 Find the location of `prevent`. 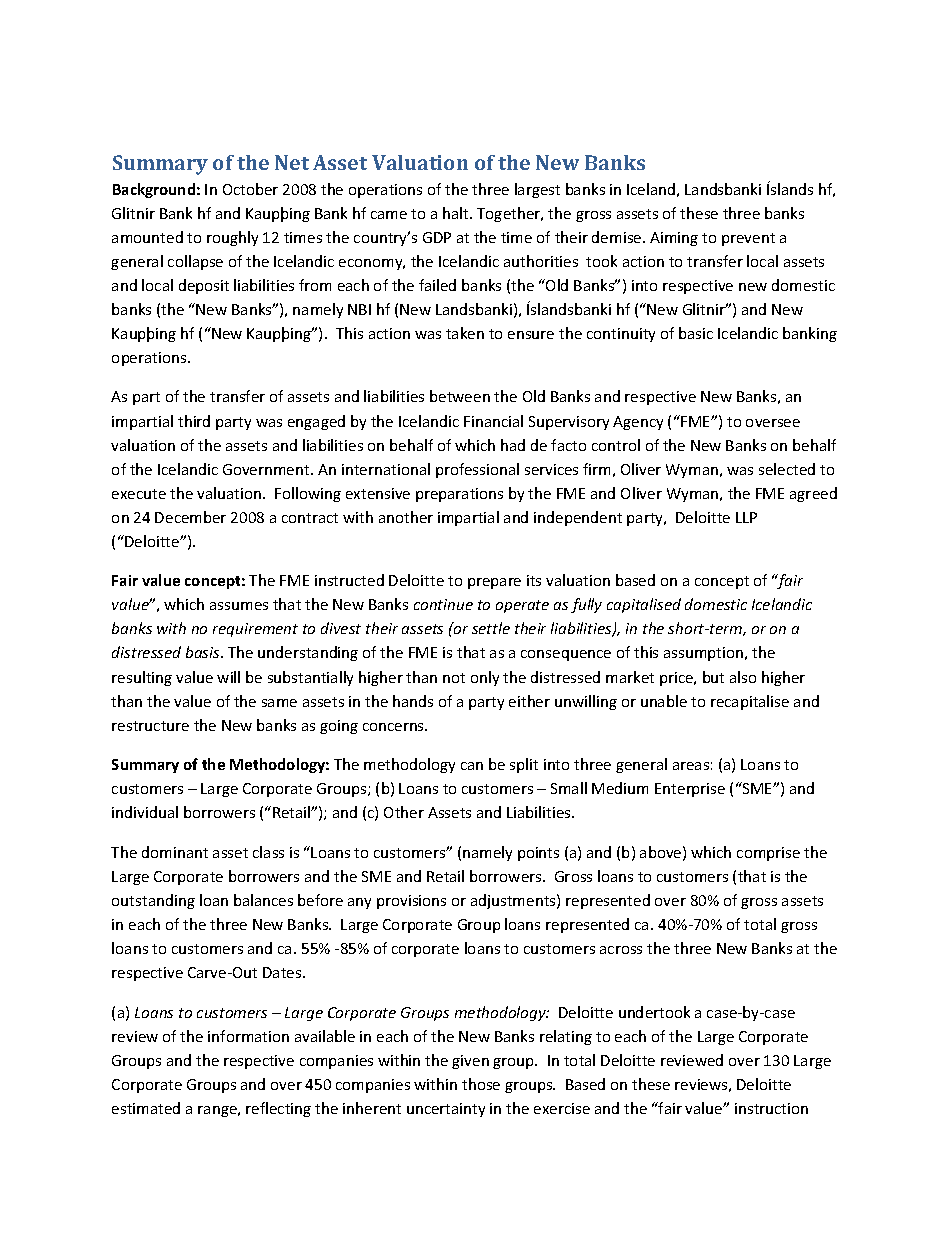

prevent is located at coordinates (748, 239).
